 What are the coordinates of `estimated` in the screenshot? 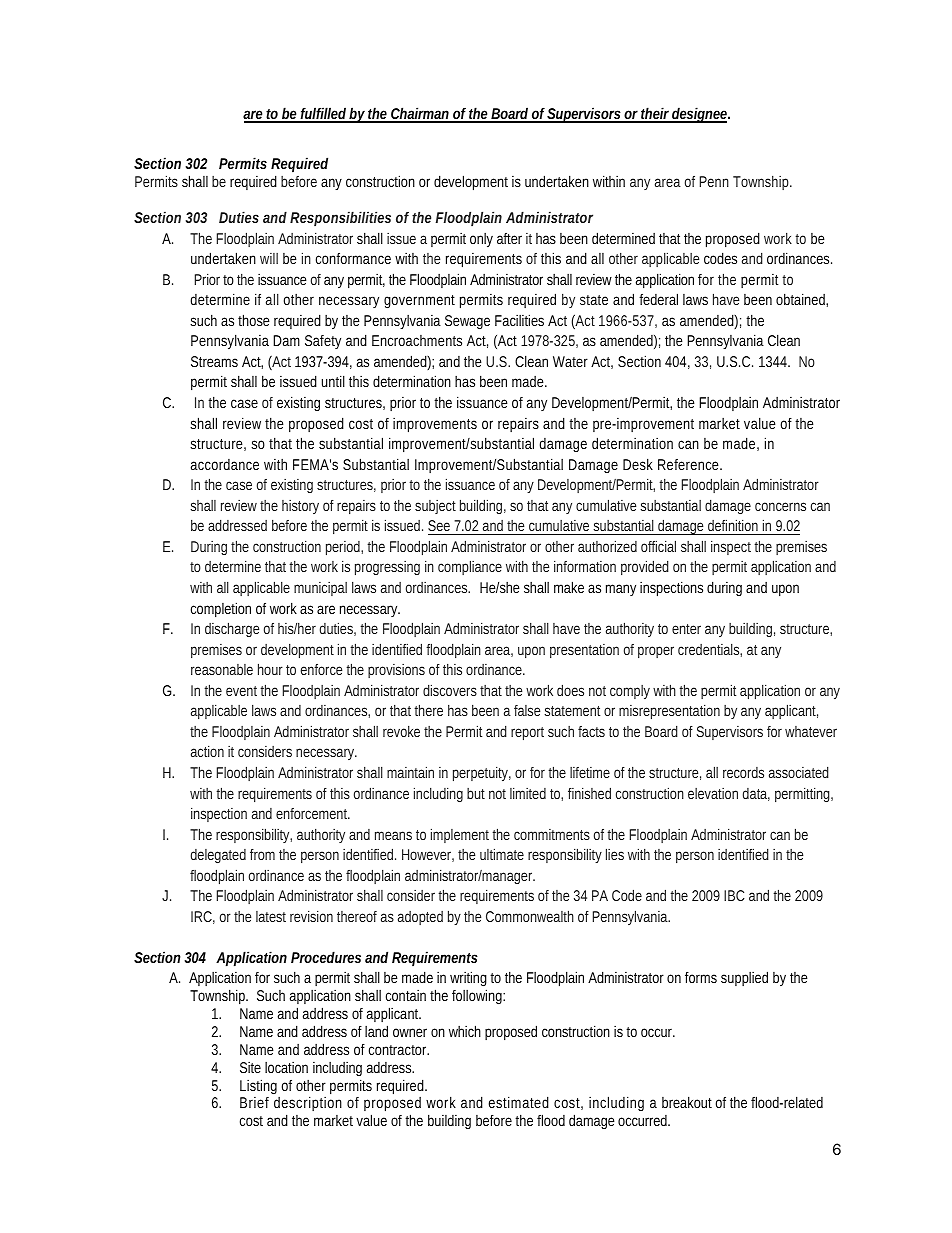 It's located at (519, 1102).
